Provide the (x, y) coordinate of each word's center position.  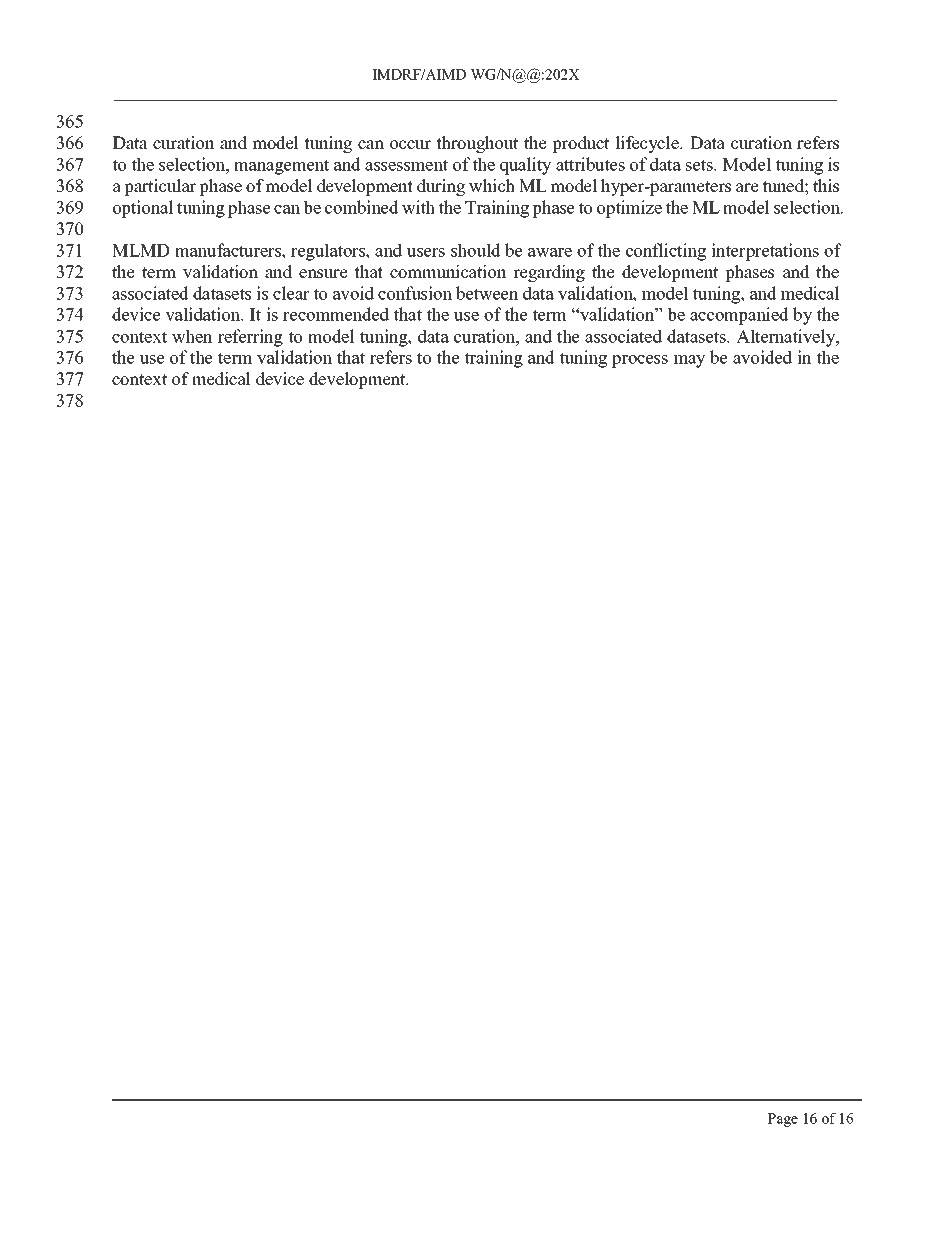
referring (250, 338)
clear (291, 293)
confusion (415, 293)
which (492, 186)
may (689, 361)
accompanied (739, 316)
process (640, 361)
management (281, 167)
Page (783, 1120)
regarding (549, 273)
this (826, 186)
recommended (336, 314)
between (487, 293)
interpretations (765, 252)
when (192, 336)
